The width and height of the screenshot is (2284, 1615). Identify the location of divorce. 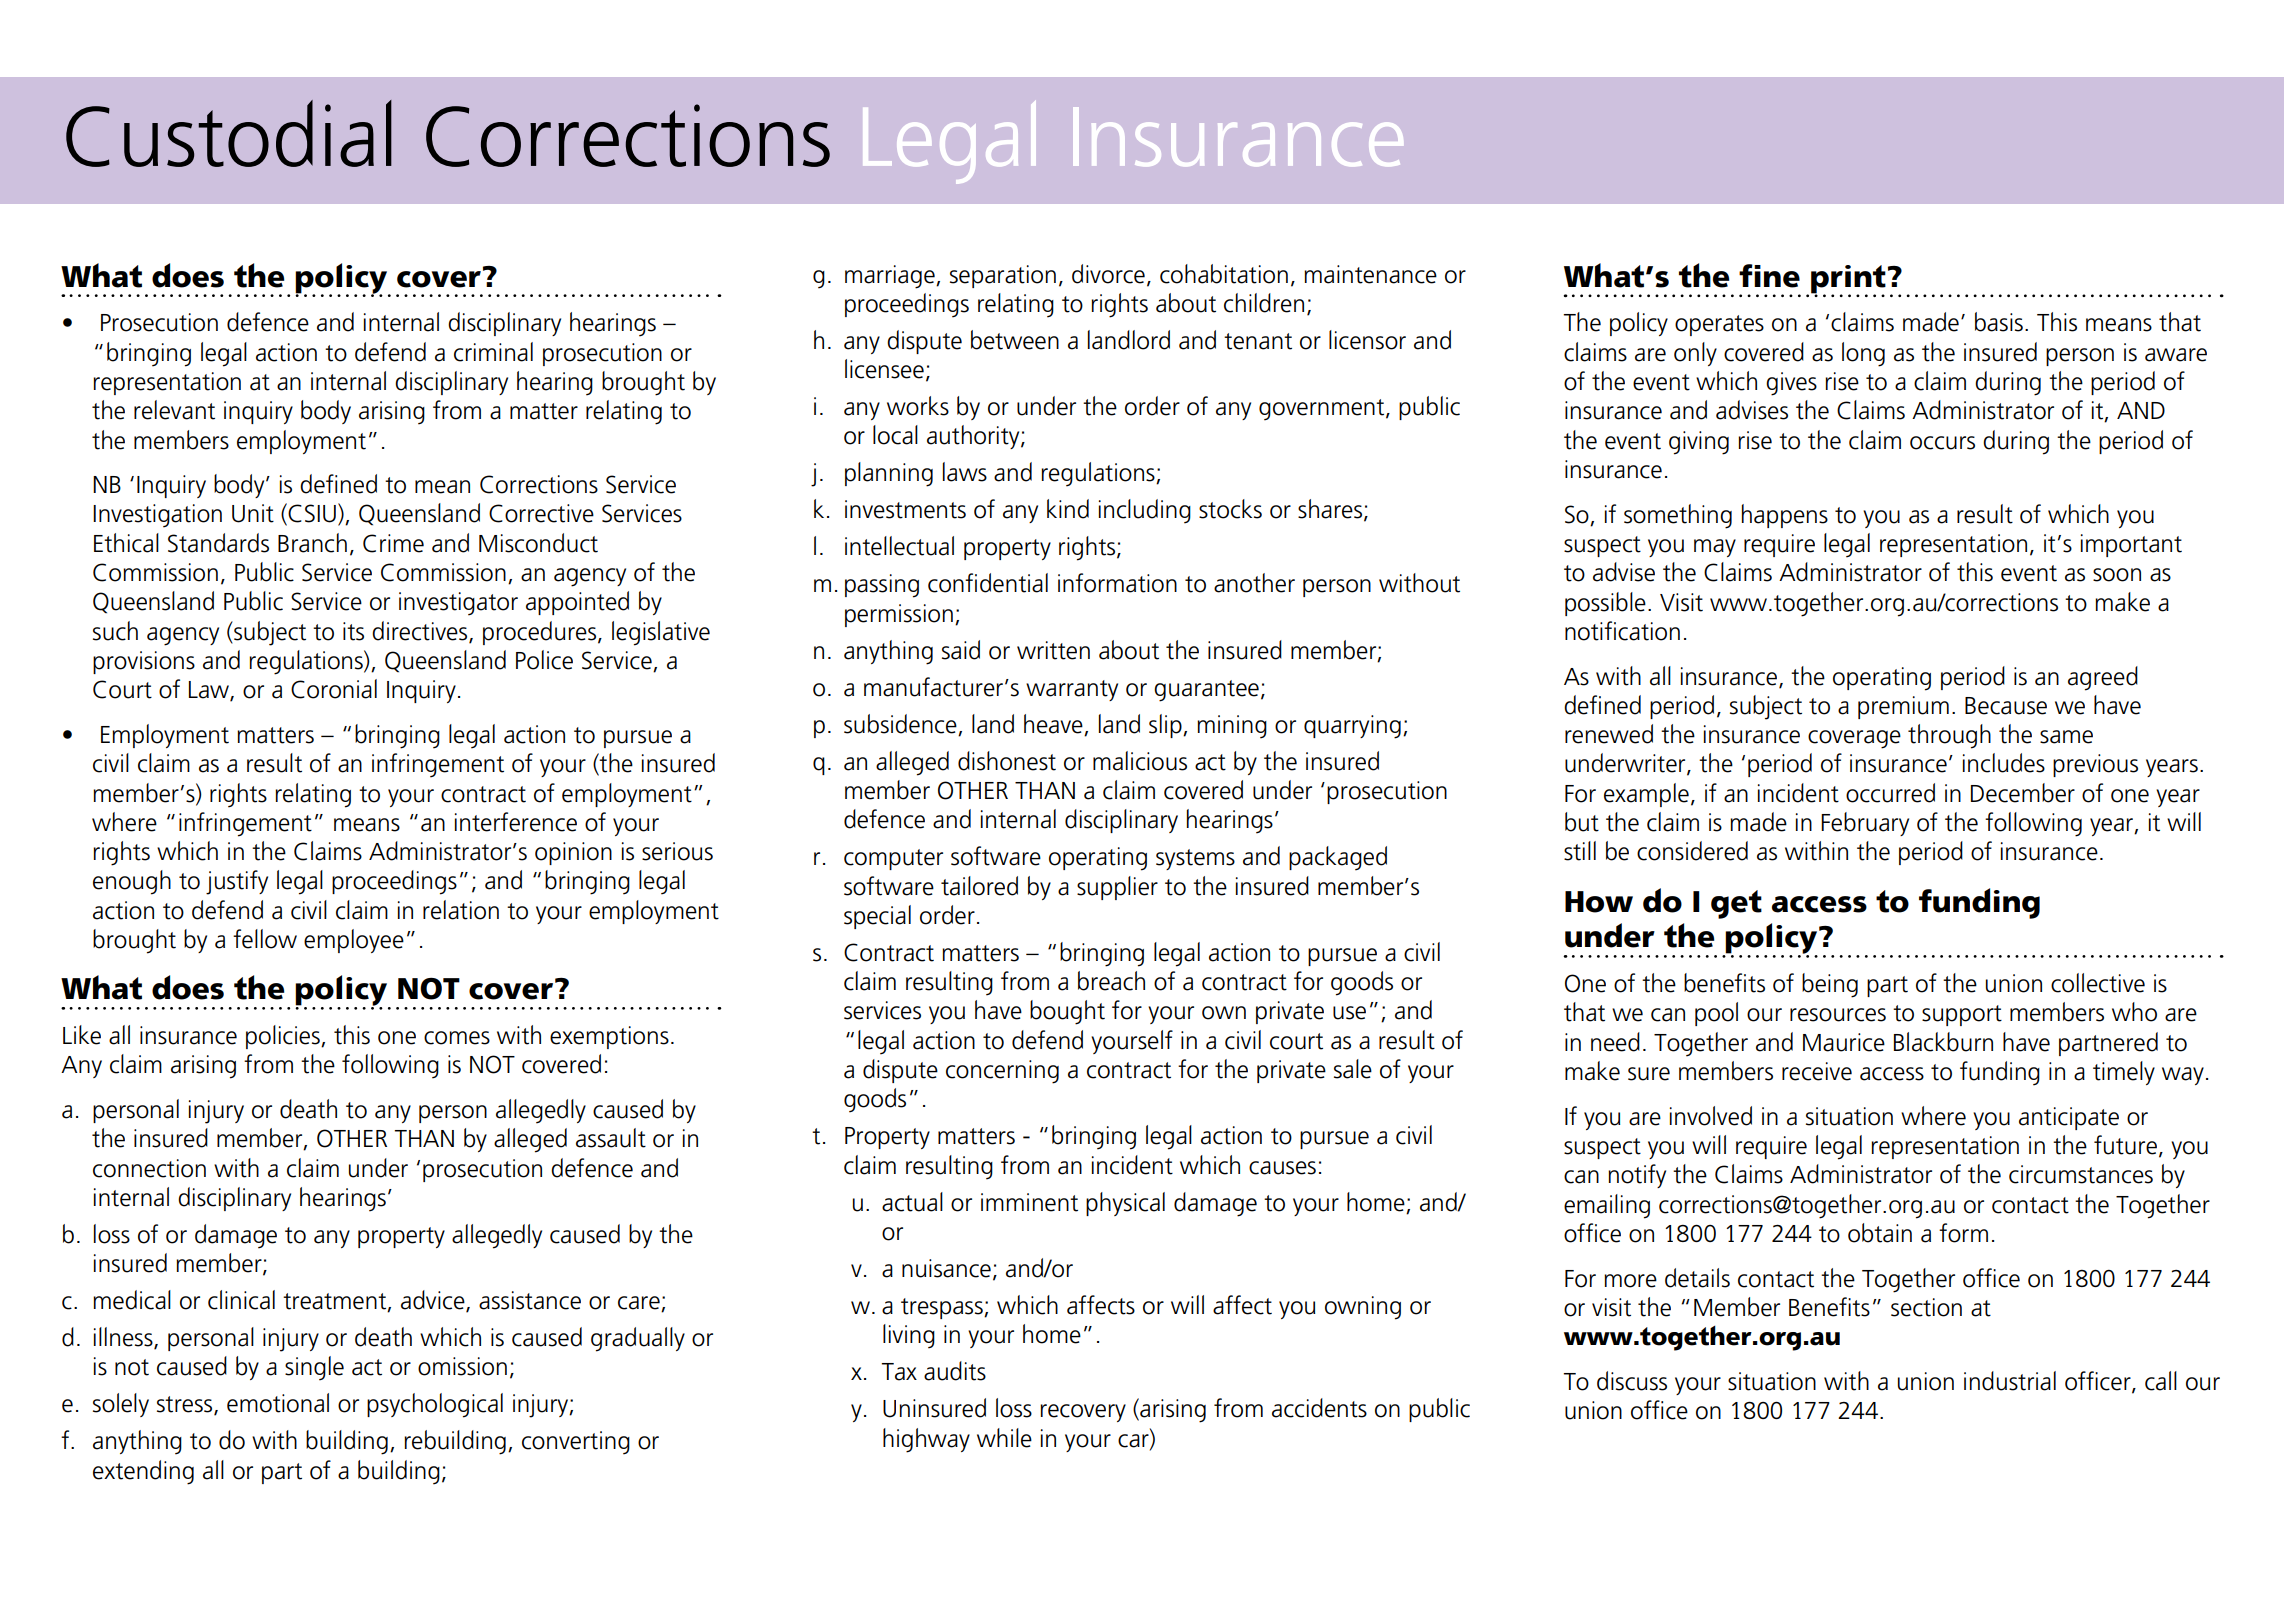
(1108, 274).
